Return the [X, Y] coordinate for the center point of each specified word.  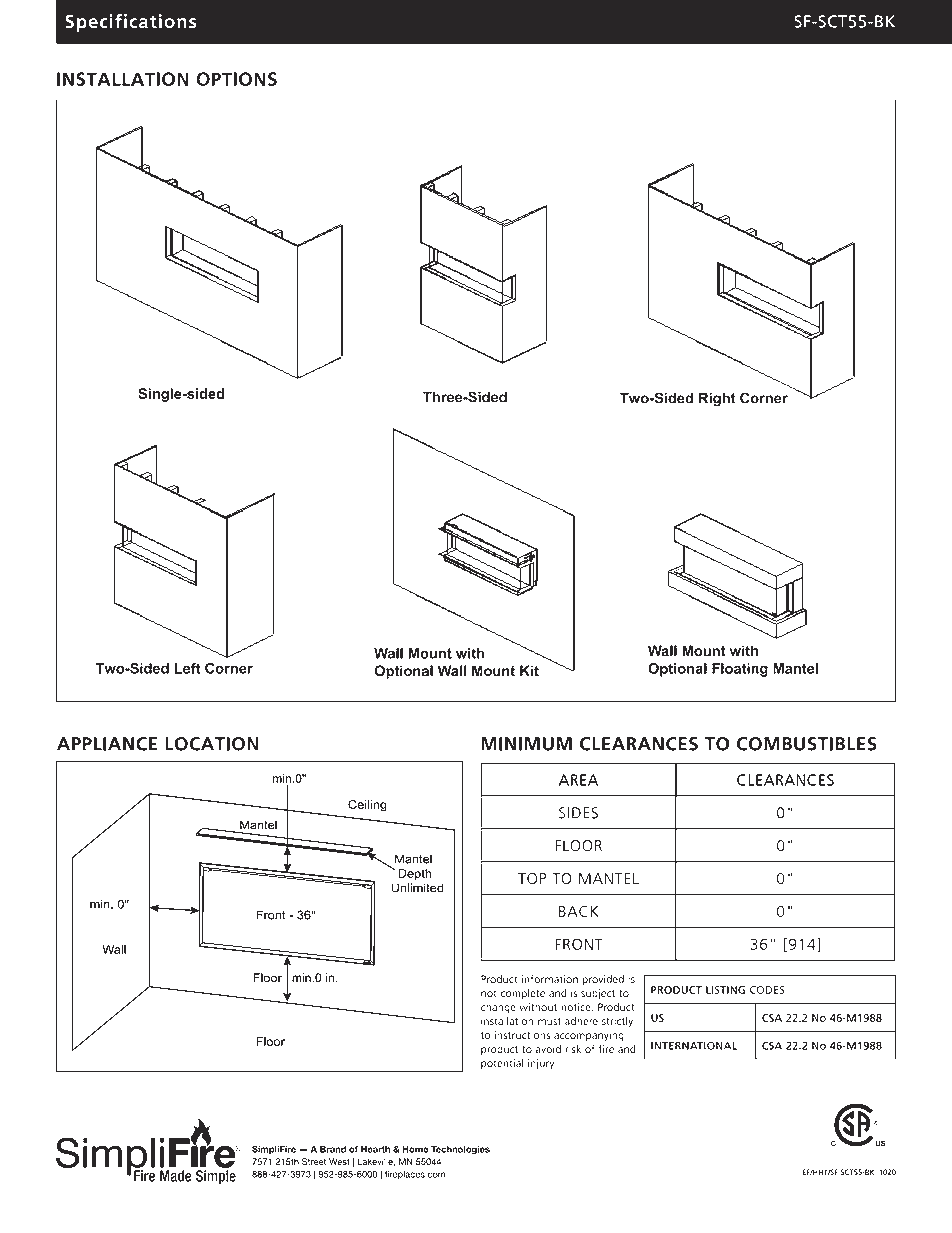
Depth [414, 874]
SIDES [578, 813]
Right [717, 399]
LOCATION [212, 744]
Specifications [130, 23]
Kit [529, 671]
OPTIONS [236, 79]
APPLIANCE [107, 744]
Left [187, 668]
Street [314, 1162]
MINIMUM [526, 744]
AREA [578, 780]
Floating [740, 670]
